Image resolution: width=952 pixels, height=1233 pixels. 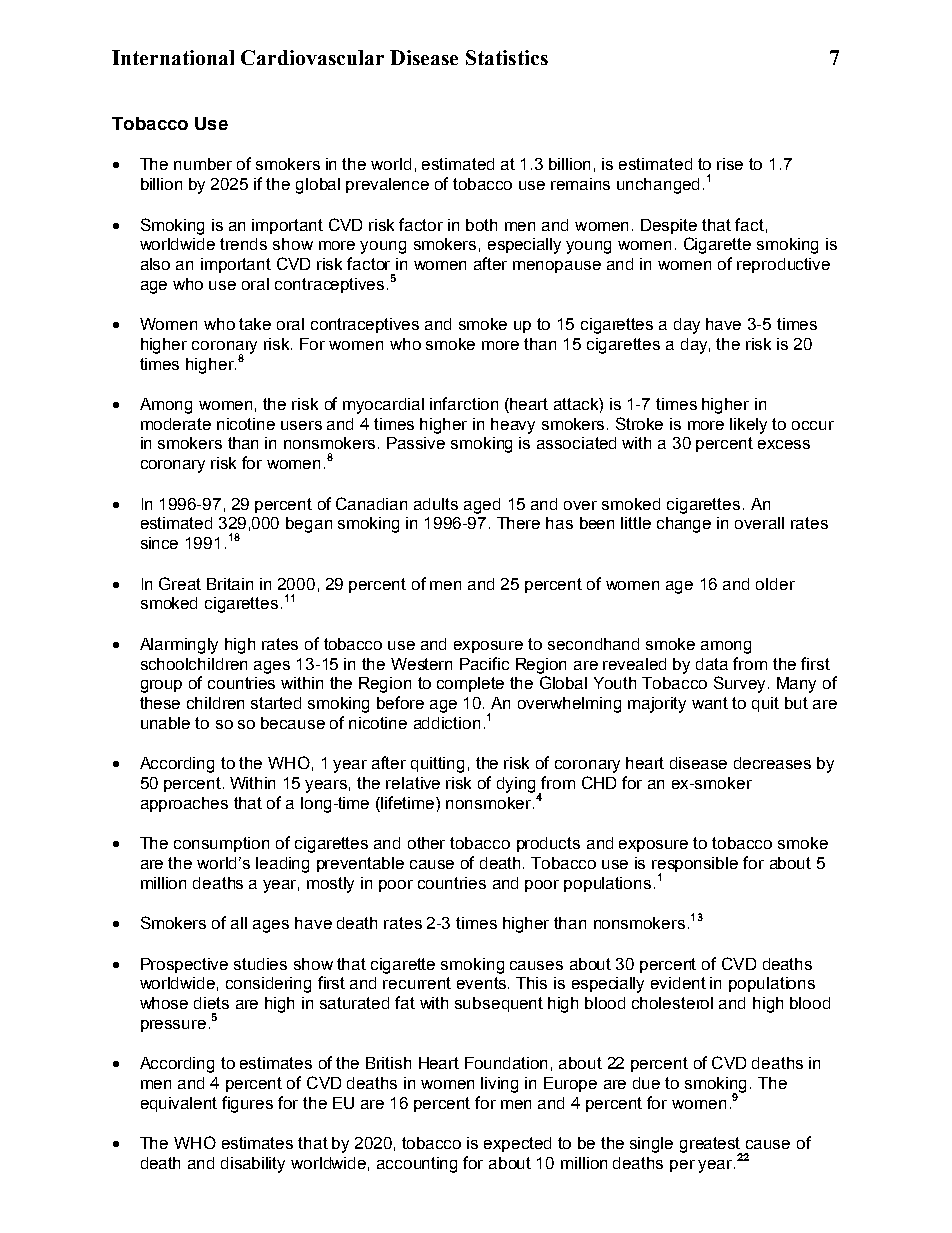 I want to click on began, so click(x=309, y=525).
